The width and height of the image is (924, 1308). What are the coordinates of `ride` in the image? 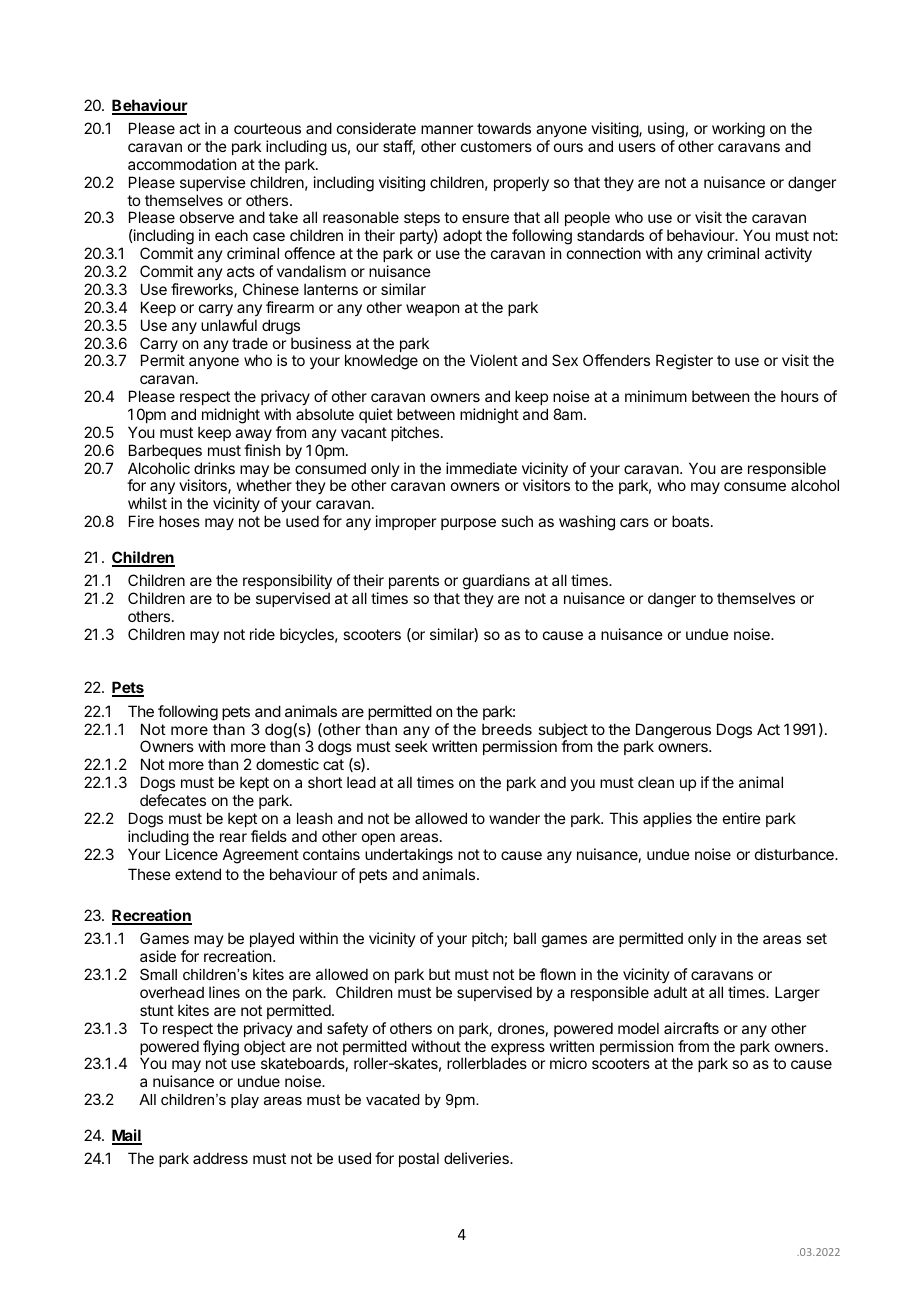 It's located at (262, 634).
